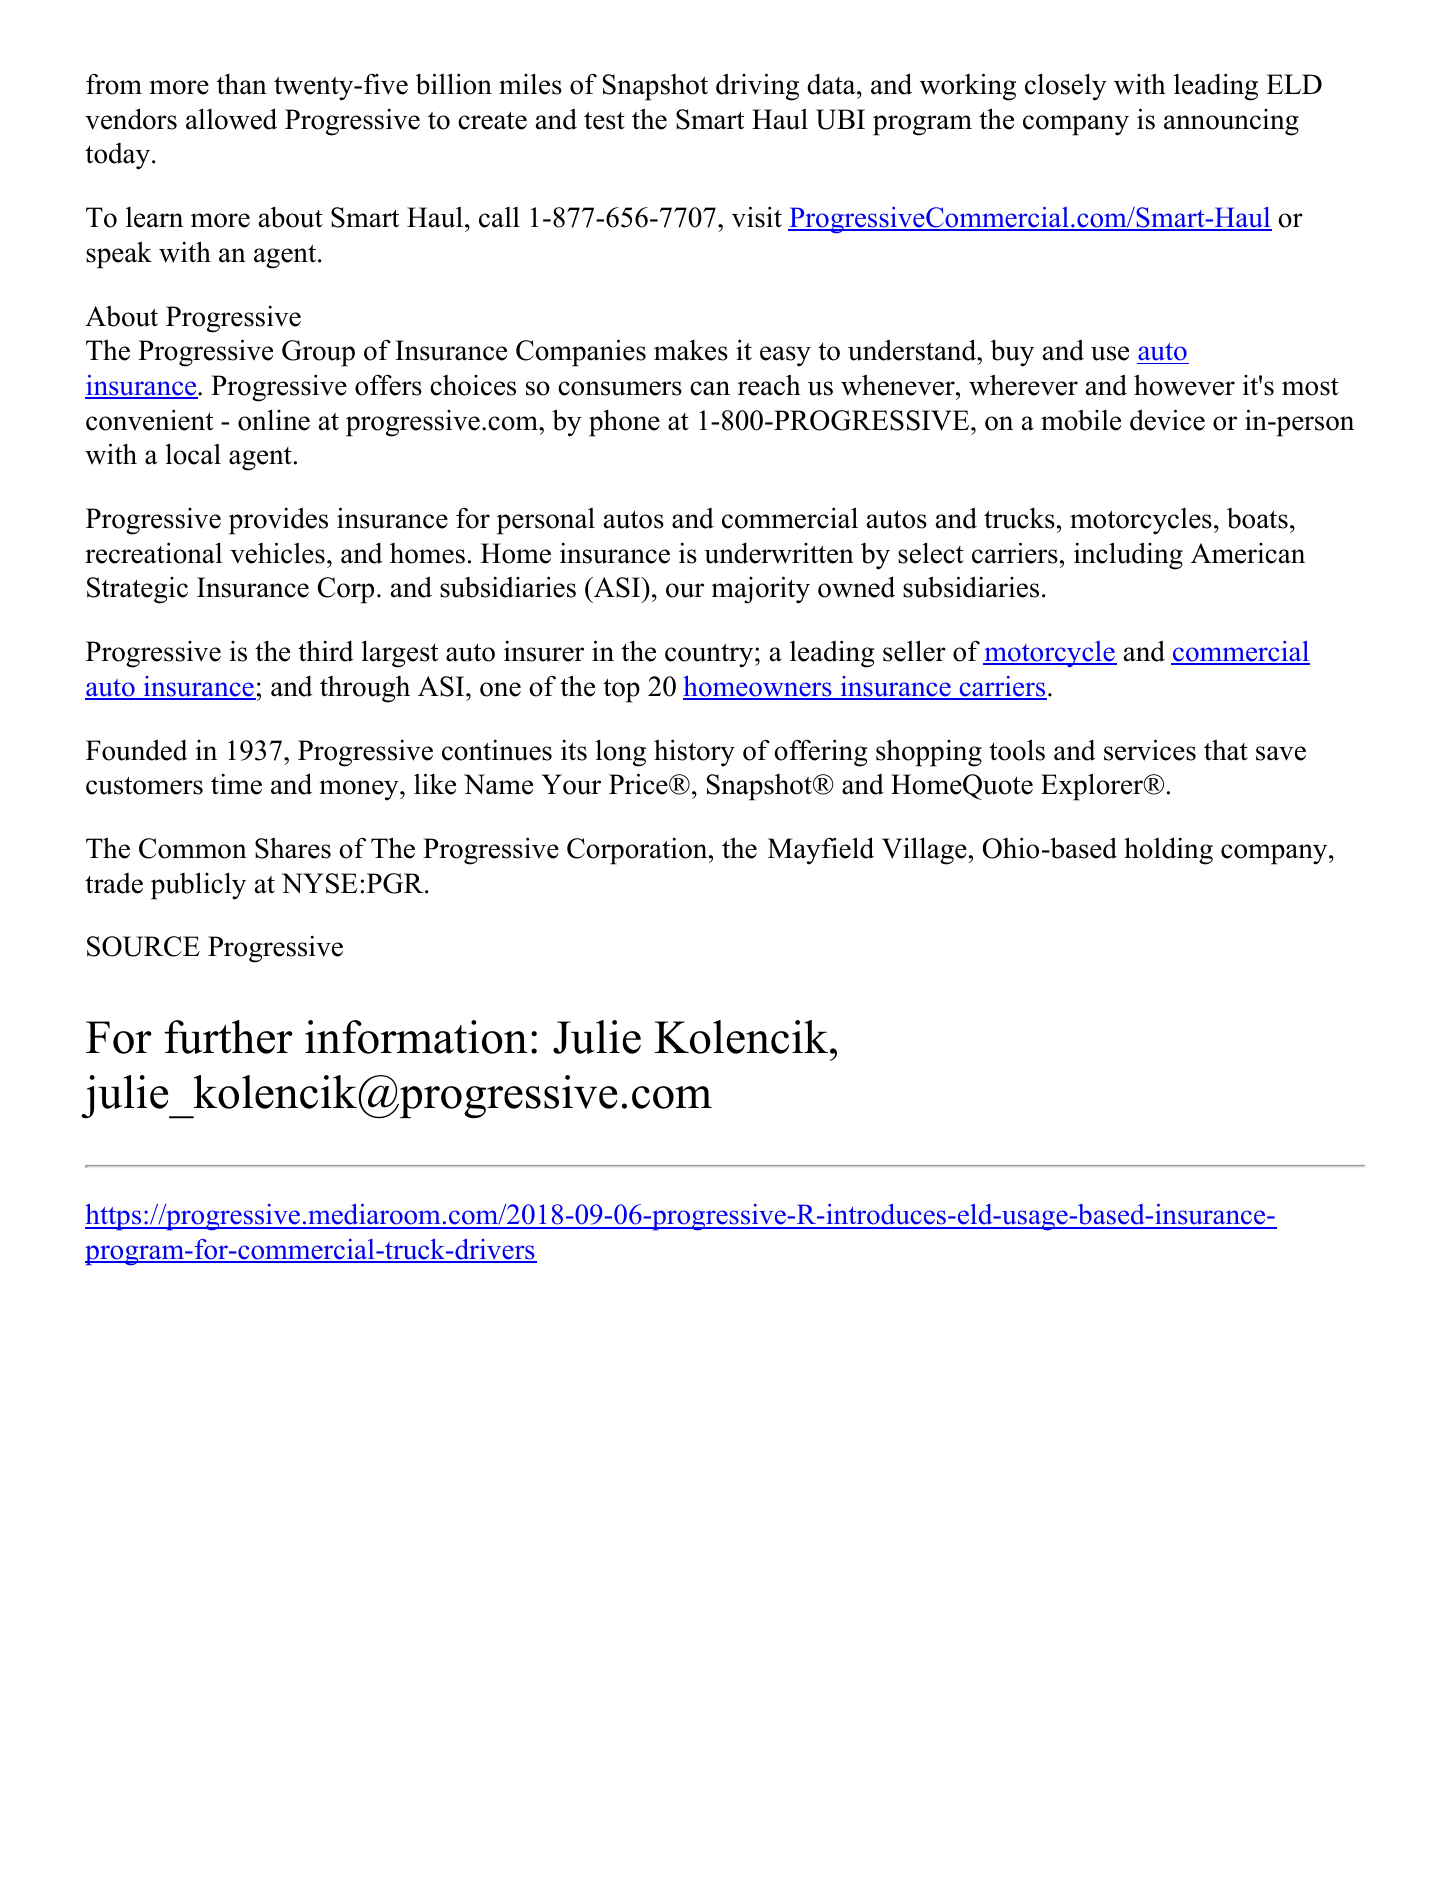 This screenshot has height=1879, width=1452. I want to click on services, so click(1150, 750).
